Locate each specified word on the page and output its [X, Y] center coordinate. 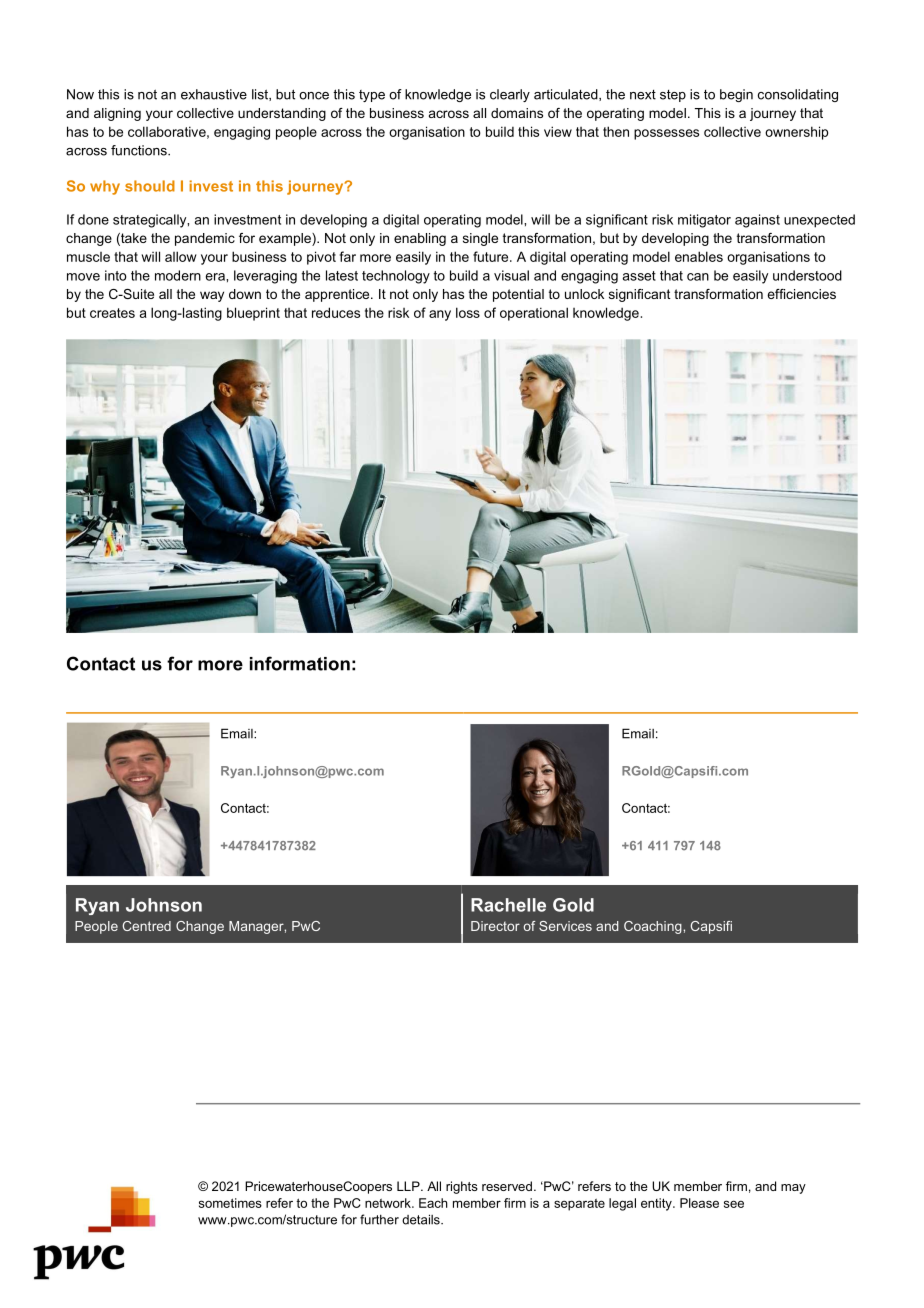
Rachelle [508, 905]
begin [736, 95]
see [734, 1204]
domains [517, 113]
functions [140, 150]
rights [462, 1187]
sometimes [230, 1203]
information [300, 663]
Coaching [654, 927]
